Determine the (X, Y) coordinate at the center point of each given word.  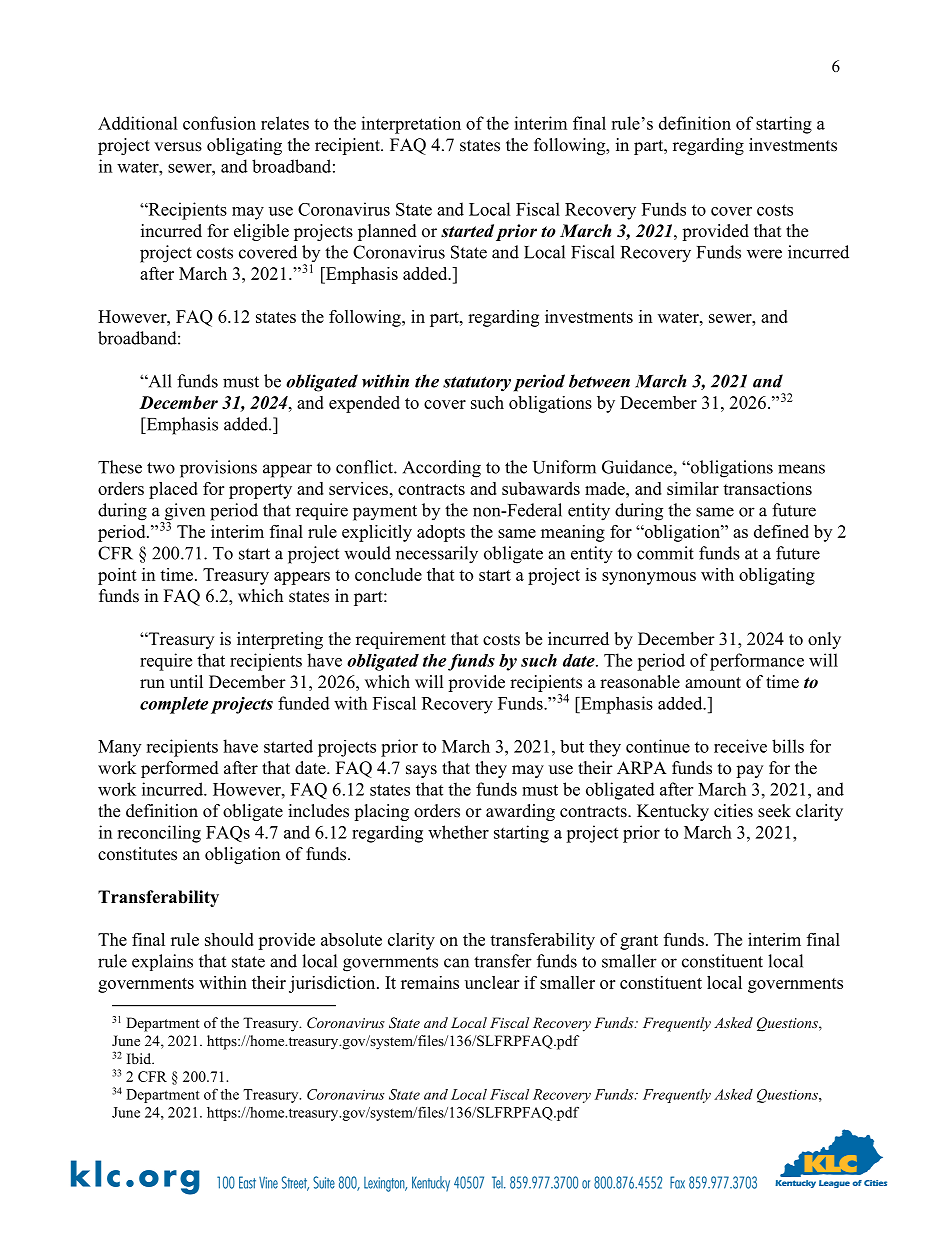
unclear (492, 982)
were (764, 254)
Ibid (140, 1058)
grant (639, 942)
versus (178, 147)
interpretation (411, 125)
